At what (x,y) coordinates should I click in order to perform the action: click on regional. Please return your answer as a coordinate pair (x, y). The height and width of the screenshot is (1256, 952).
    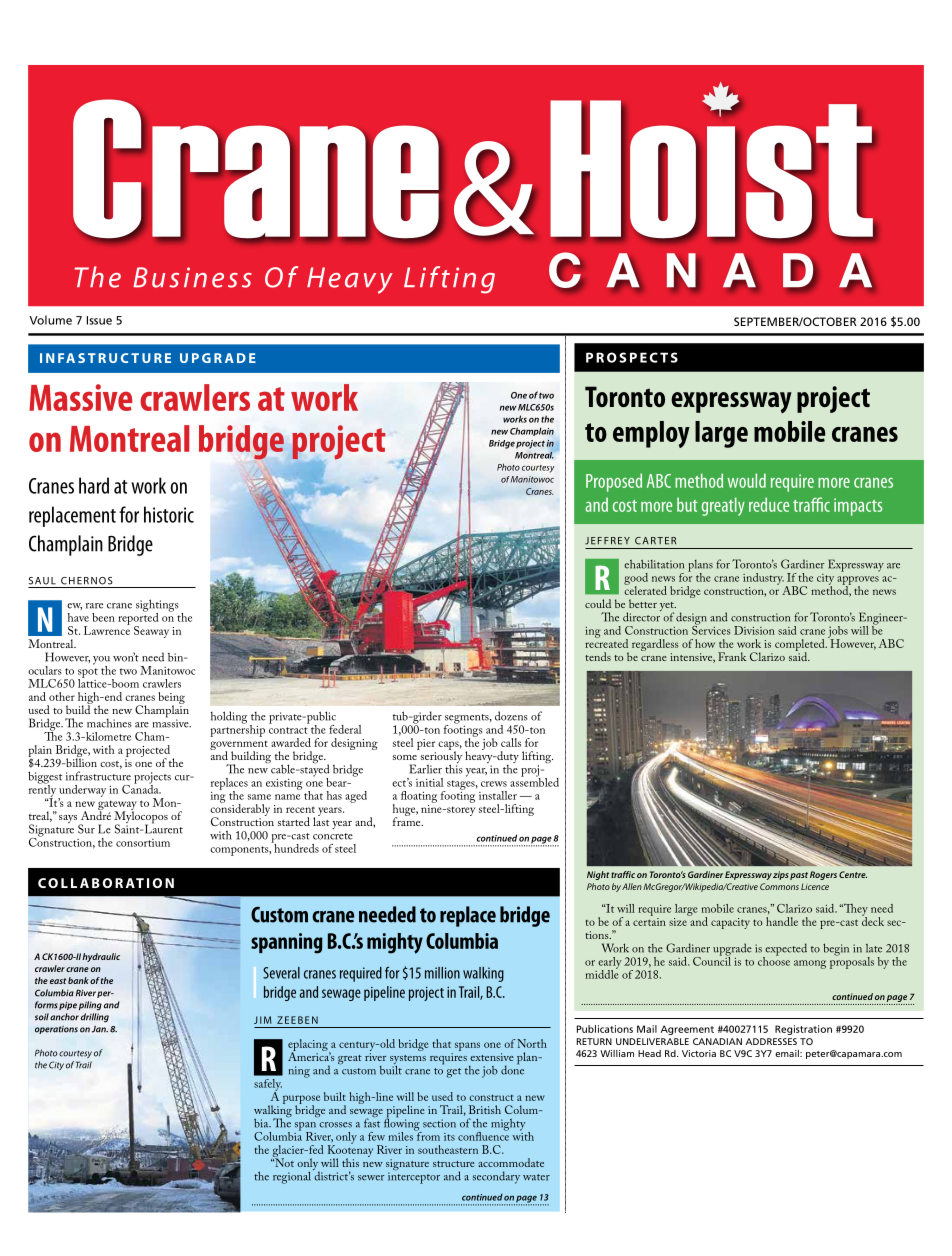
    Looking at the image, I should click on (292, 1177).
